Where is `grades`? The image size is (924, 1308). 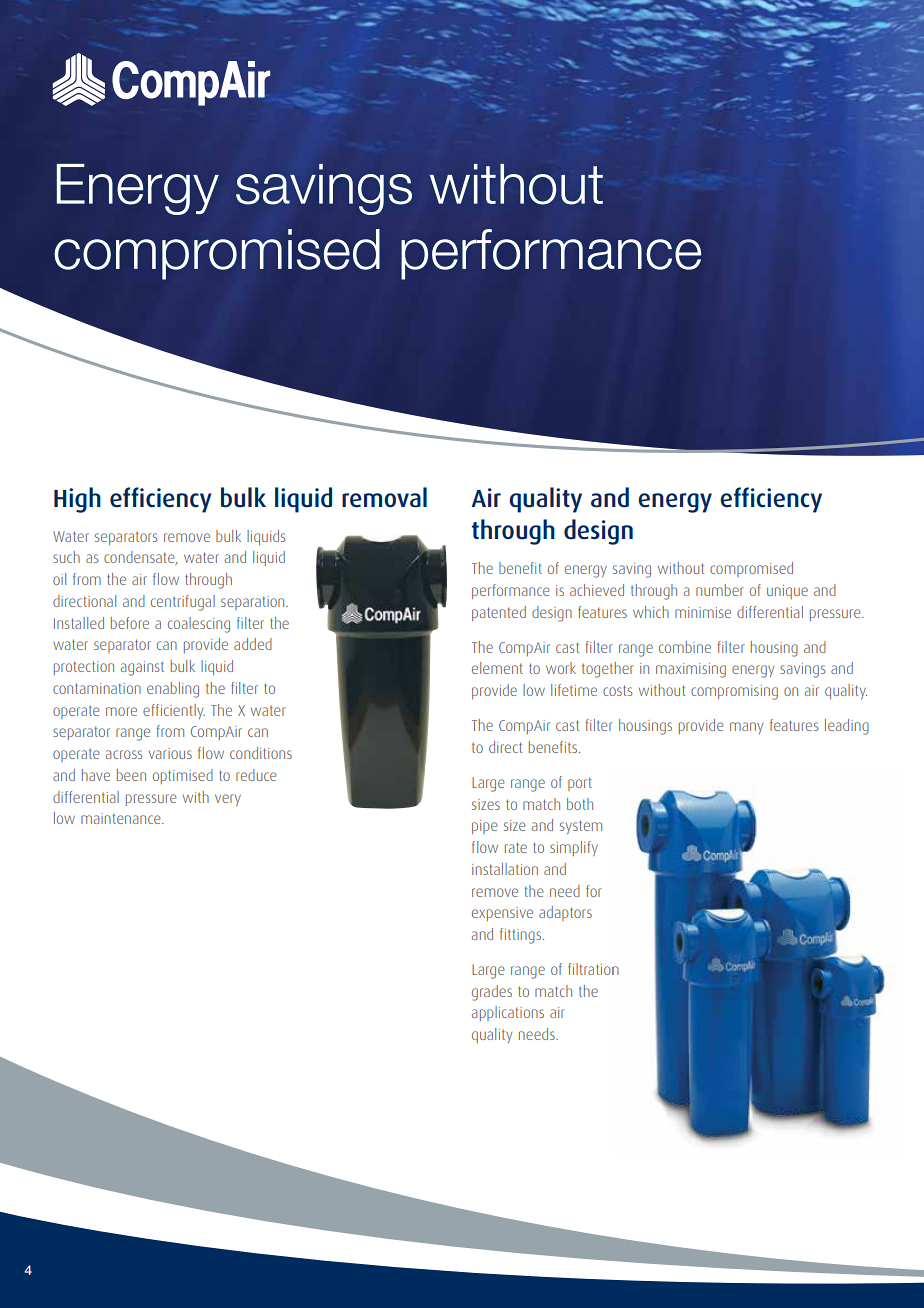 grades is located at coordinates (492, 993).
